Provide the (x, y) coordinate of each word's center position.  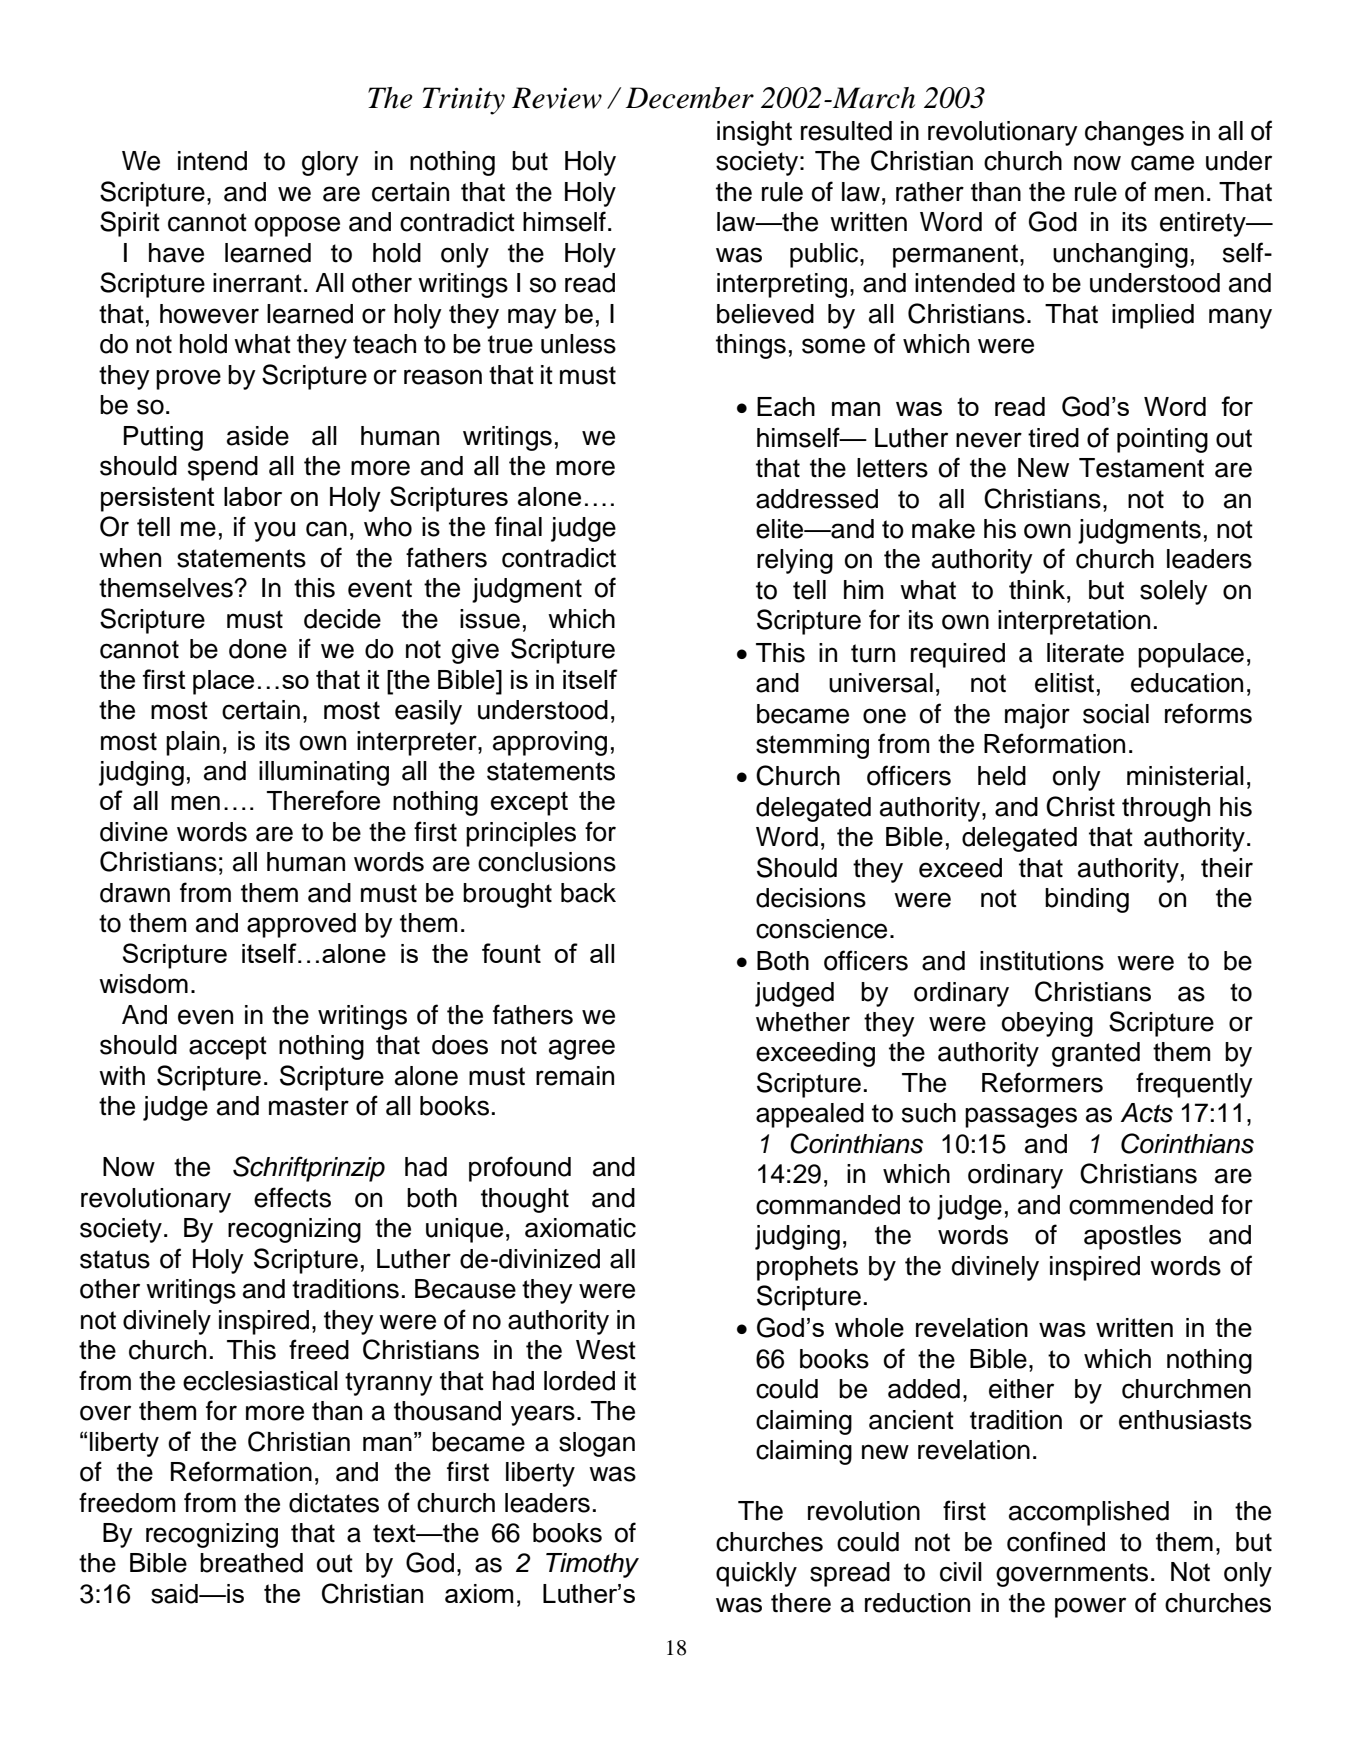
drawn (135, 893)
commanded (828, 1205)
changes (1134, 133)
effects (292, 1197)
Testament (1141, 468)
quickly (756, 1574)
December (690, 98)
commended (1141, 1205)
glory (330, 163)
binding (1087, 900)
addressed (817, 499)
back (588, 893)
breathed (251, 1563)
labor (253, 496)
